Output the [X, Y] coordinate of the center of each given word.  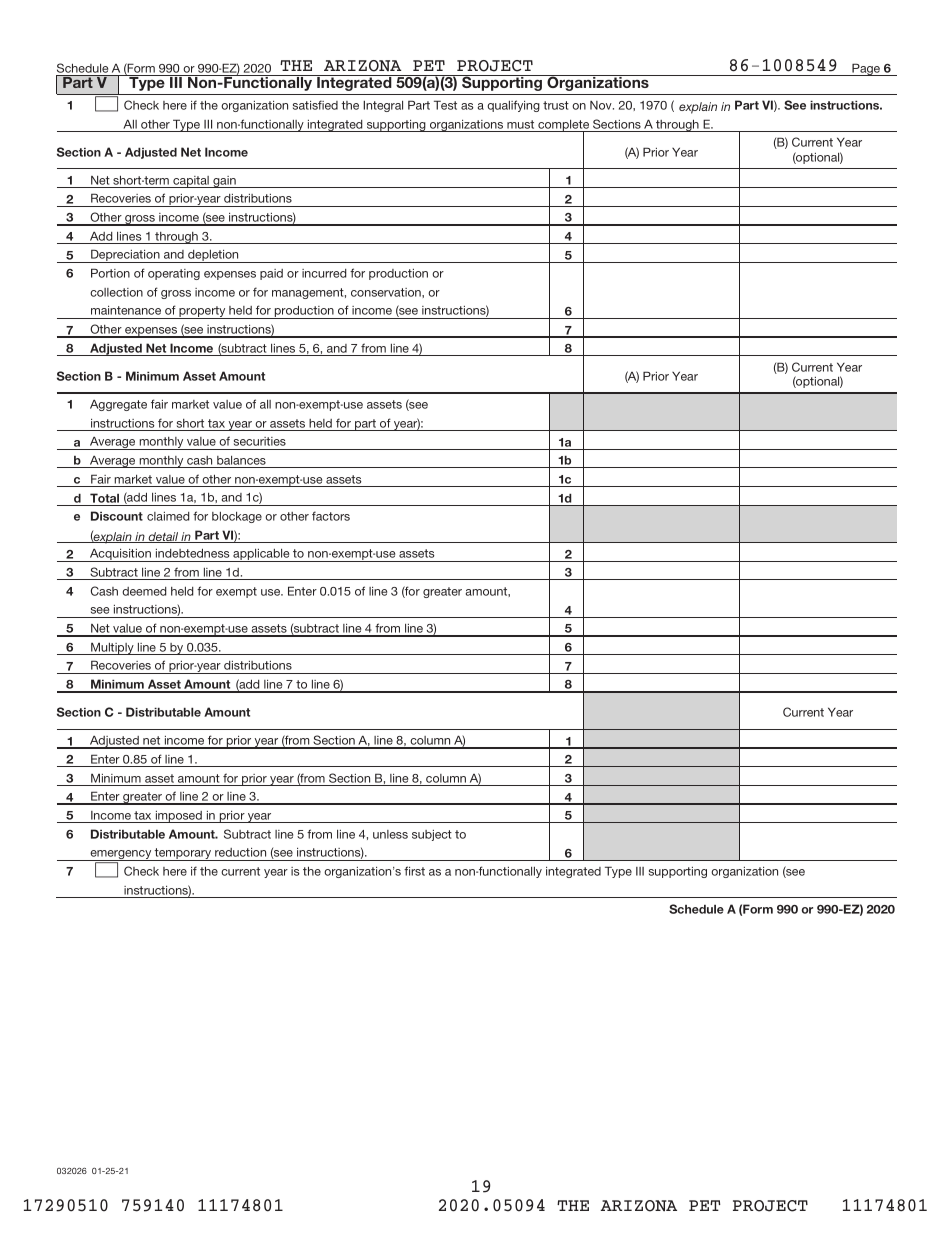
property [202, 312]
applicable [261, 555]
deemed [144, 591]
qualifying [513, 106]
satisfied [315, 105]
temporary [183, 854]
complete [564, 127]
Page [866, 69]
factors [331, 516]
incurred [324, 273]
